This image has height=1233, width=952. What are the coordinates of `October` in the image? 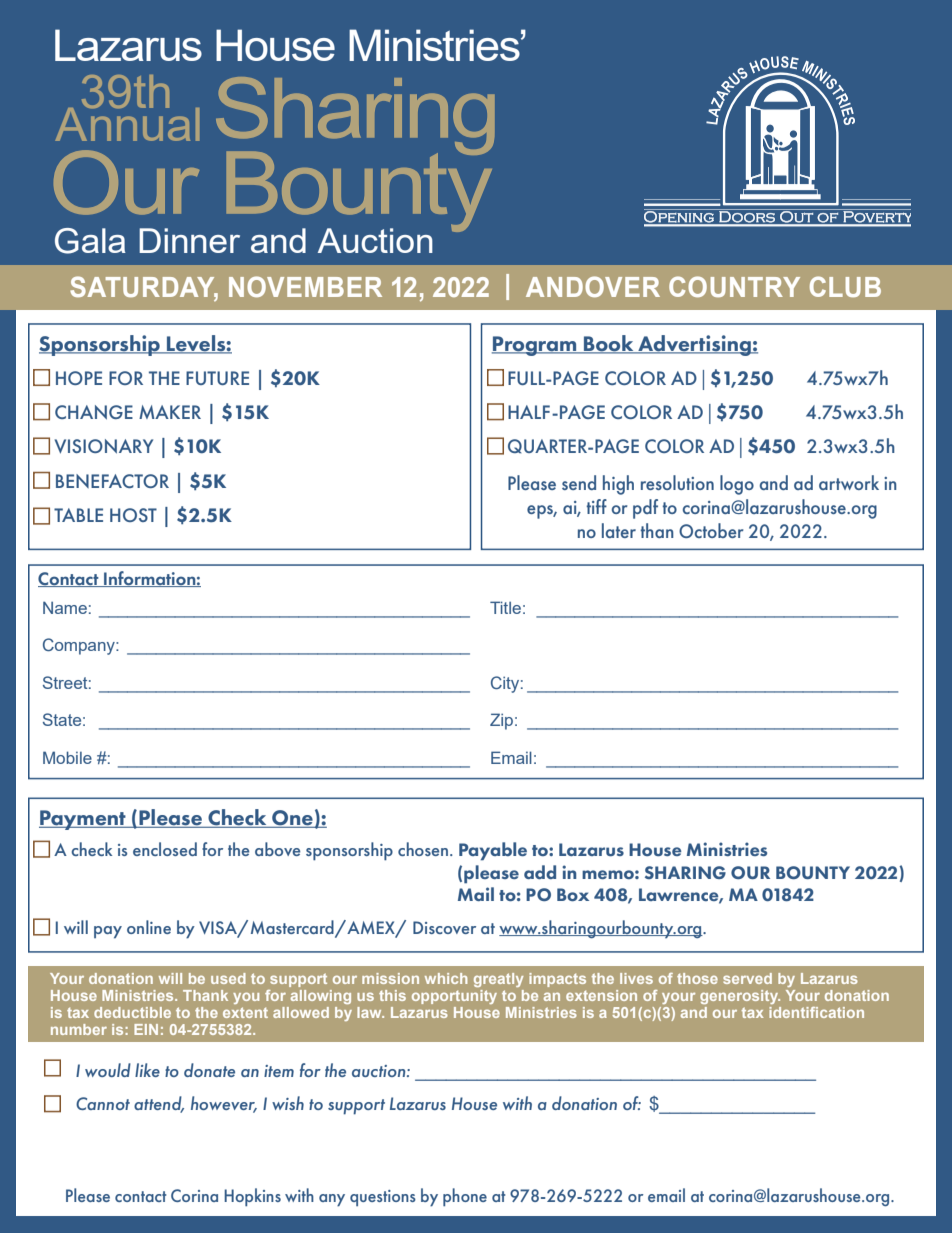 It's located at (711, 530).
